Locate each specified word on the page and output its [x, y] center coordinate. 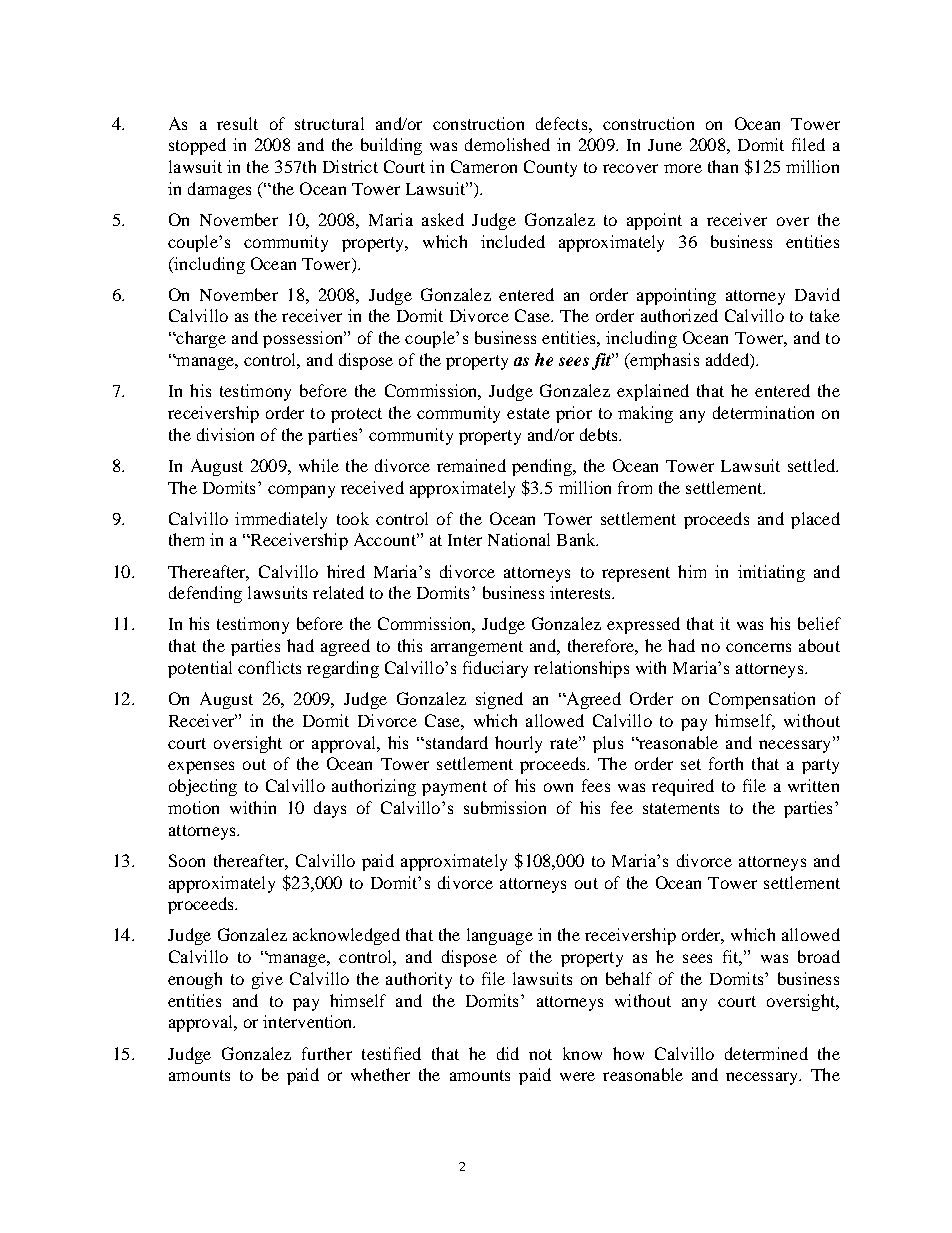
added [728, 361]
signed [499, 700]
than [723, 166]
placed [815, 520]
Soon [187, 860]
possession [304, 339]
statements [681, 808]
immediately [281, 520]
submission [505, 807]
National [519, 539]
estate [528, 413]
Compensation [762, 700]
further [327, 1053]
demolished [507, 144]
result [237, 123]
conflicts [269, 667]
